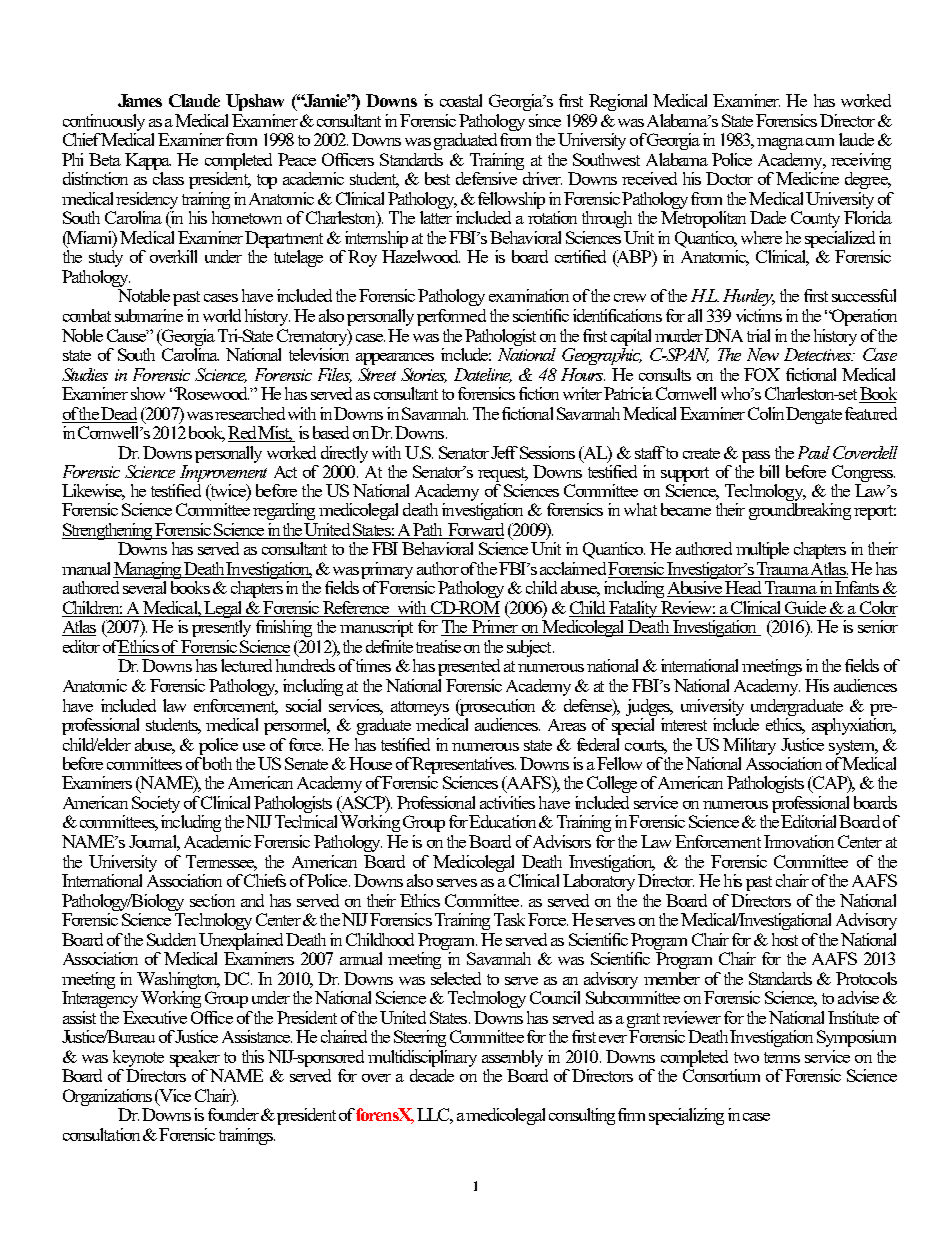  What do you see at coordinates (749, 746) in the document?
I see `Military` at bounding box center [749, 746].
